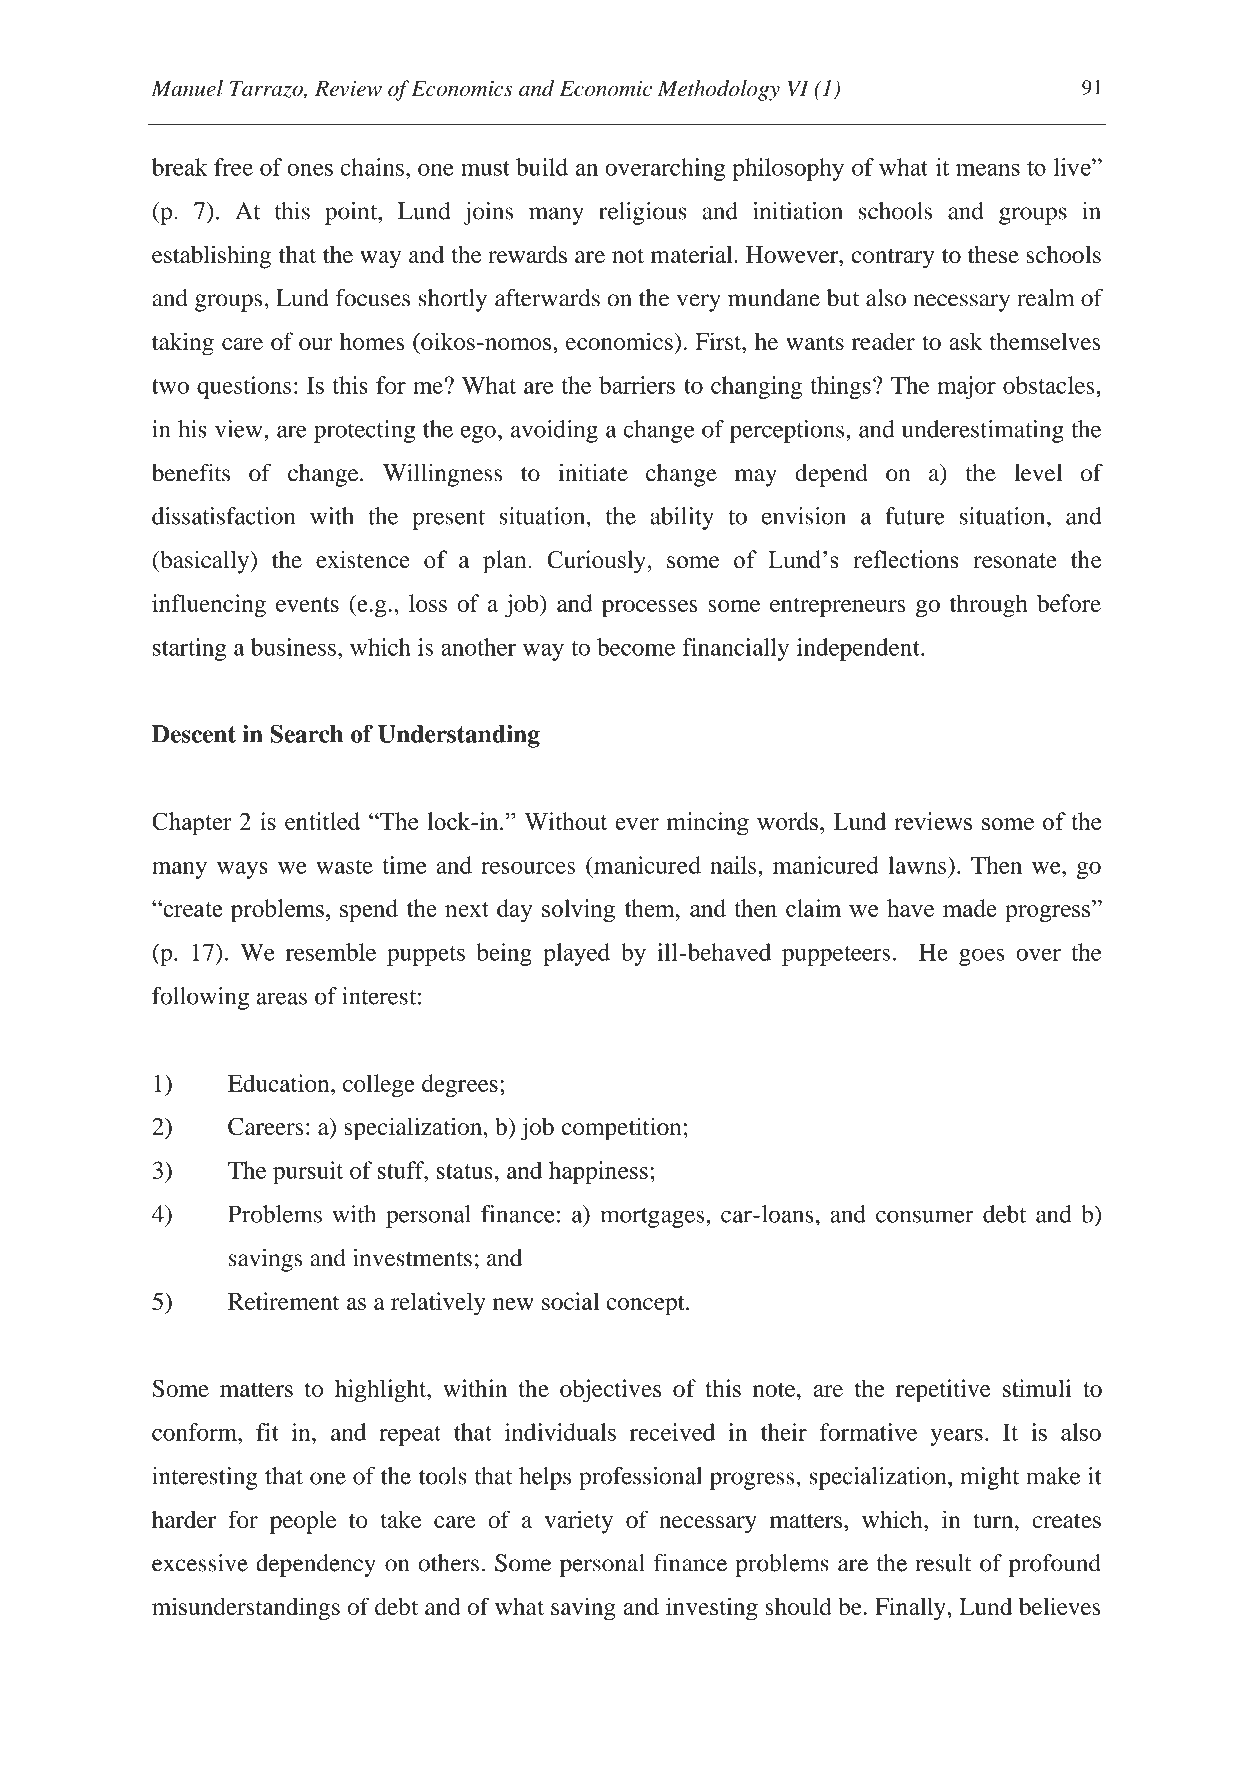 The image size is (1254, 1774). I want to click on pursuit, so click(308, 1172).
